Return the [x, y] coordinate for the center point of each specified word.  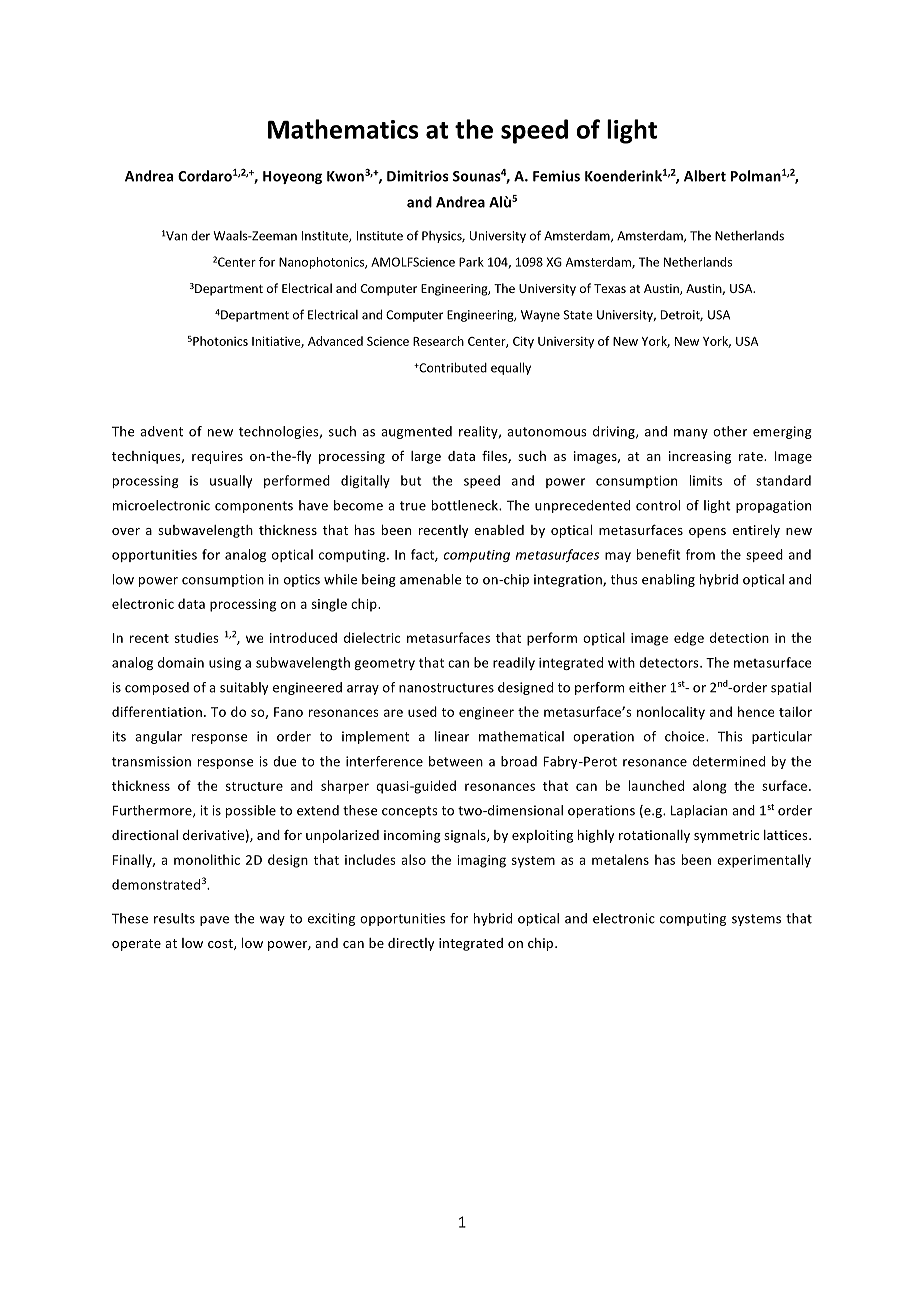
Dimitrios [417, 176]
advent [161, 431]
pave [214, 921]
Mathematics [343, 129]
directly [411, 944]
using [225, 664]
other [730, 431]
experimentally [764, 861]
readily [514, 663]
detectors [670, 662]
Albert [705, 176]
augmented [416, 432]
